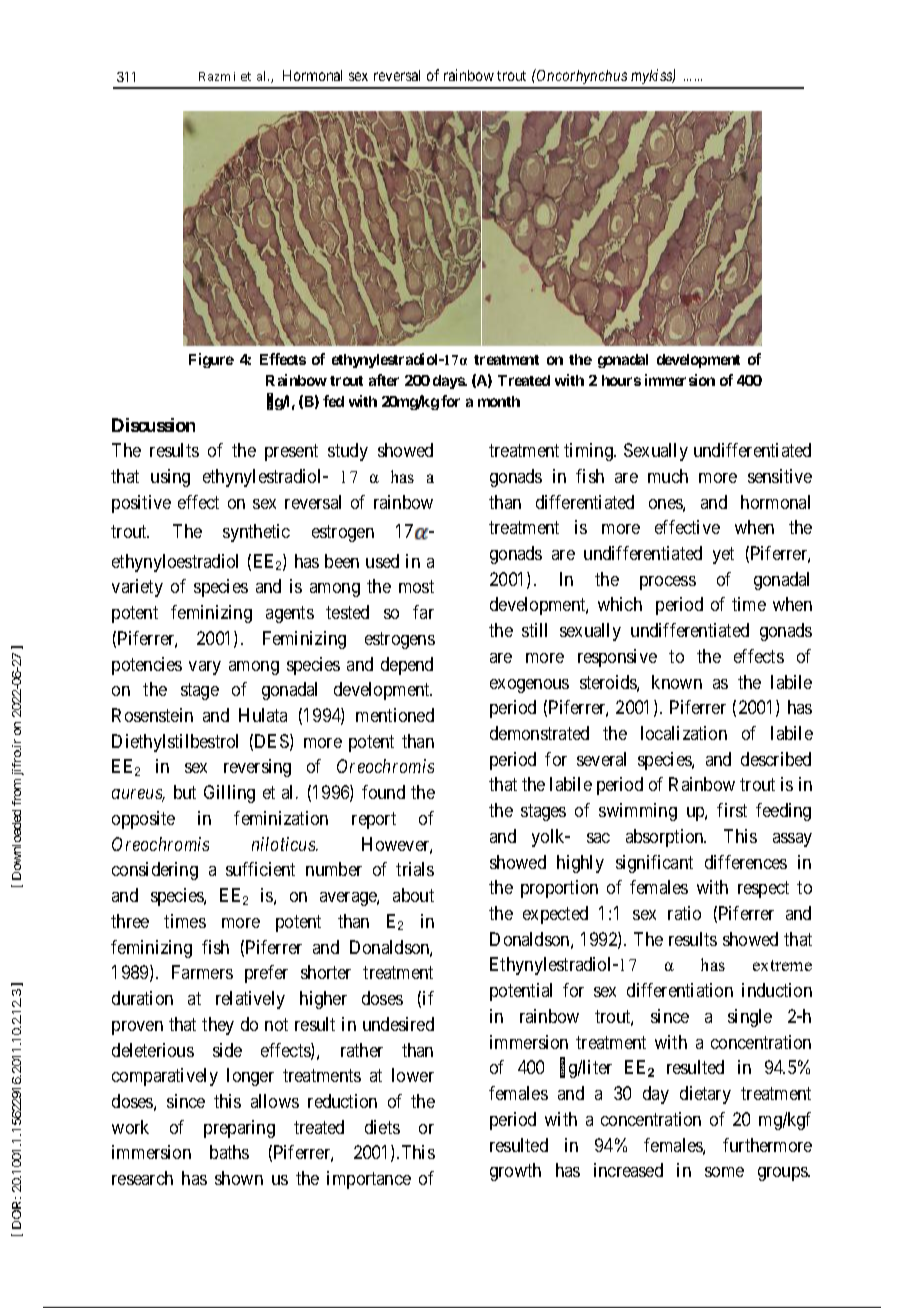  I want to click on found, so click(383, 792).
